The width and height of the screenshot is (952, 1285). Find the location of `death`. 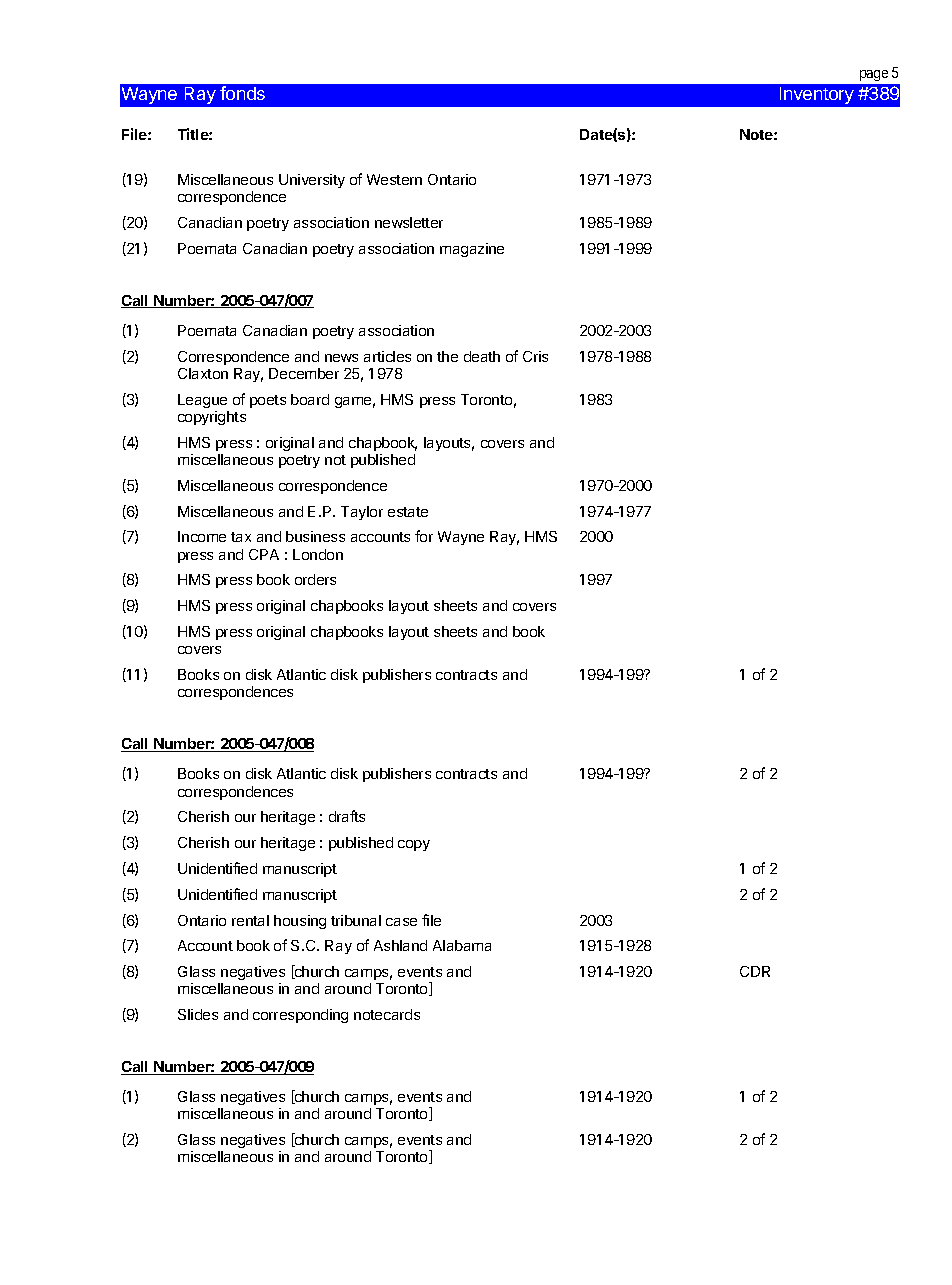

death is located at coordinates (482, 356).
